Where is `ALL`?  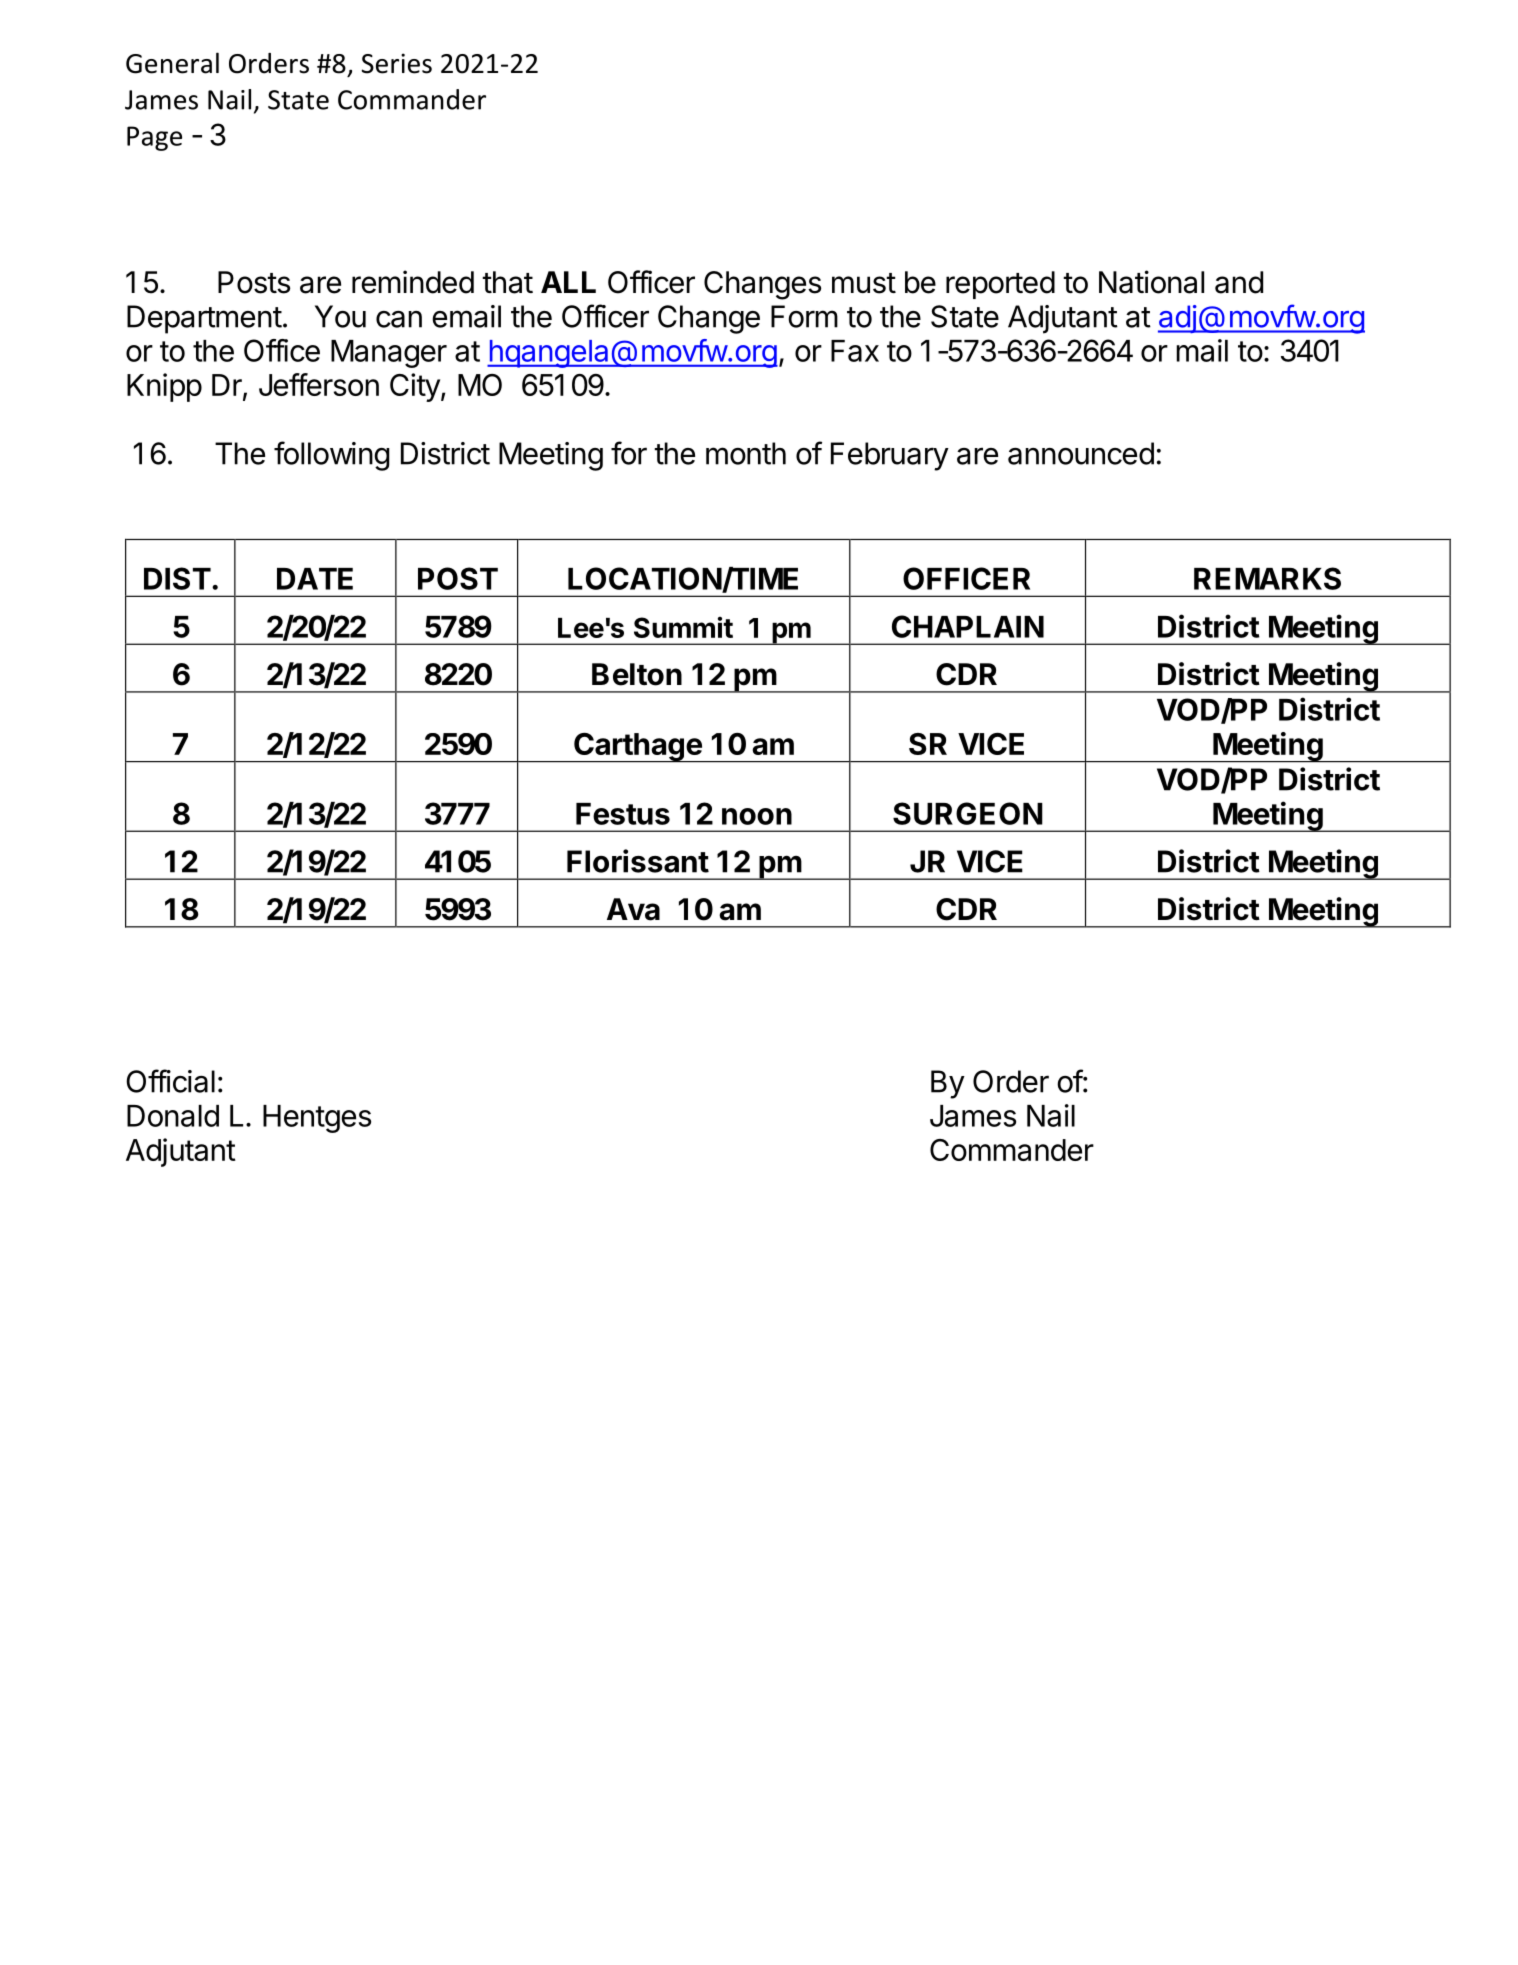
ALL is located at coordinates (568, 282).
